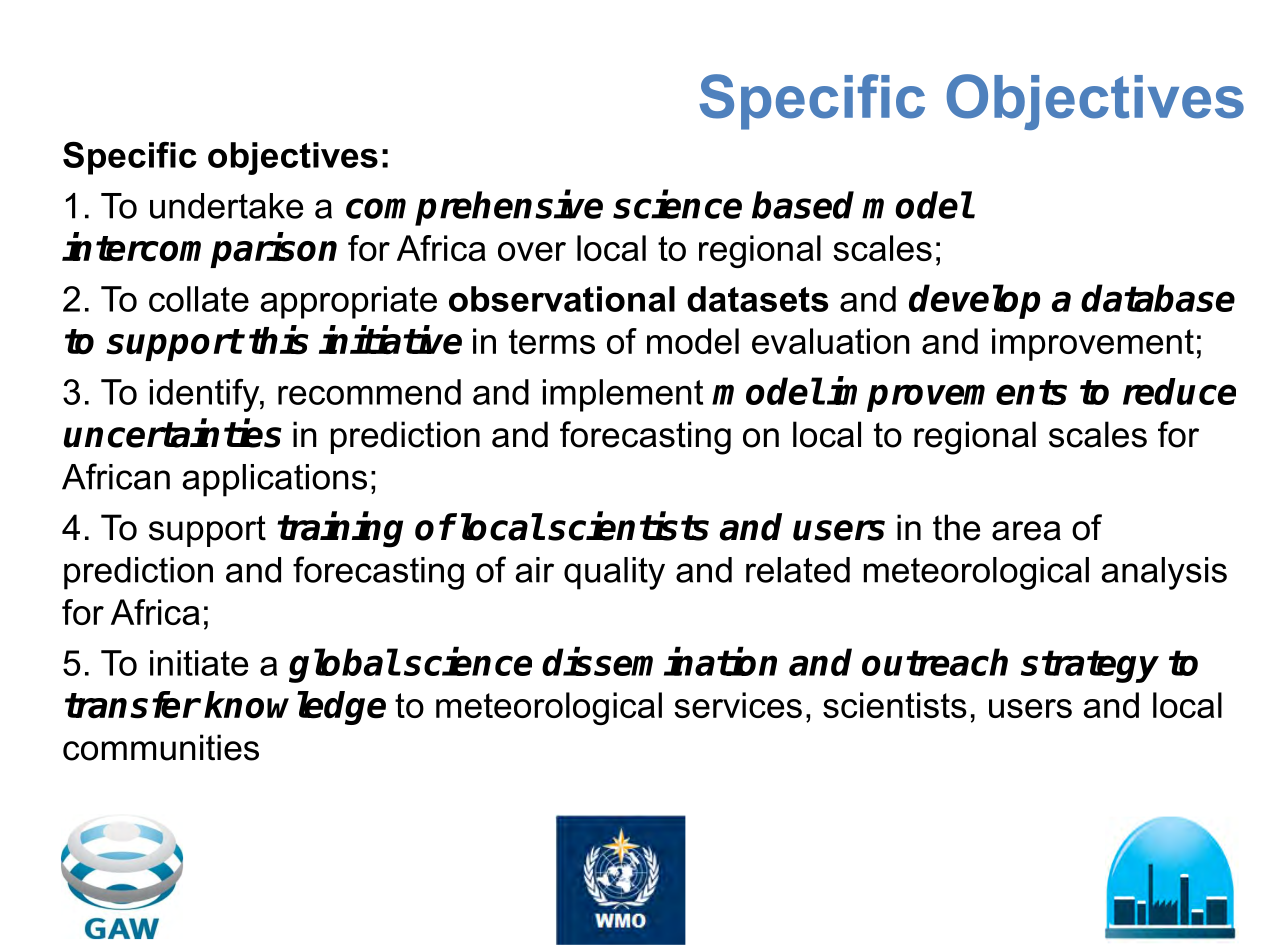 The width and height of the image is (1270, 952). I want to click on quality, so click(614, 573).
